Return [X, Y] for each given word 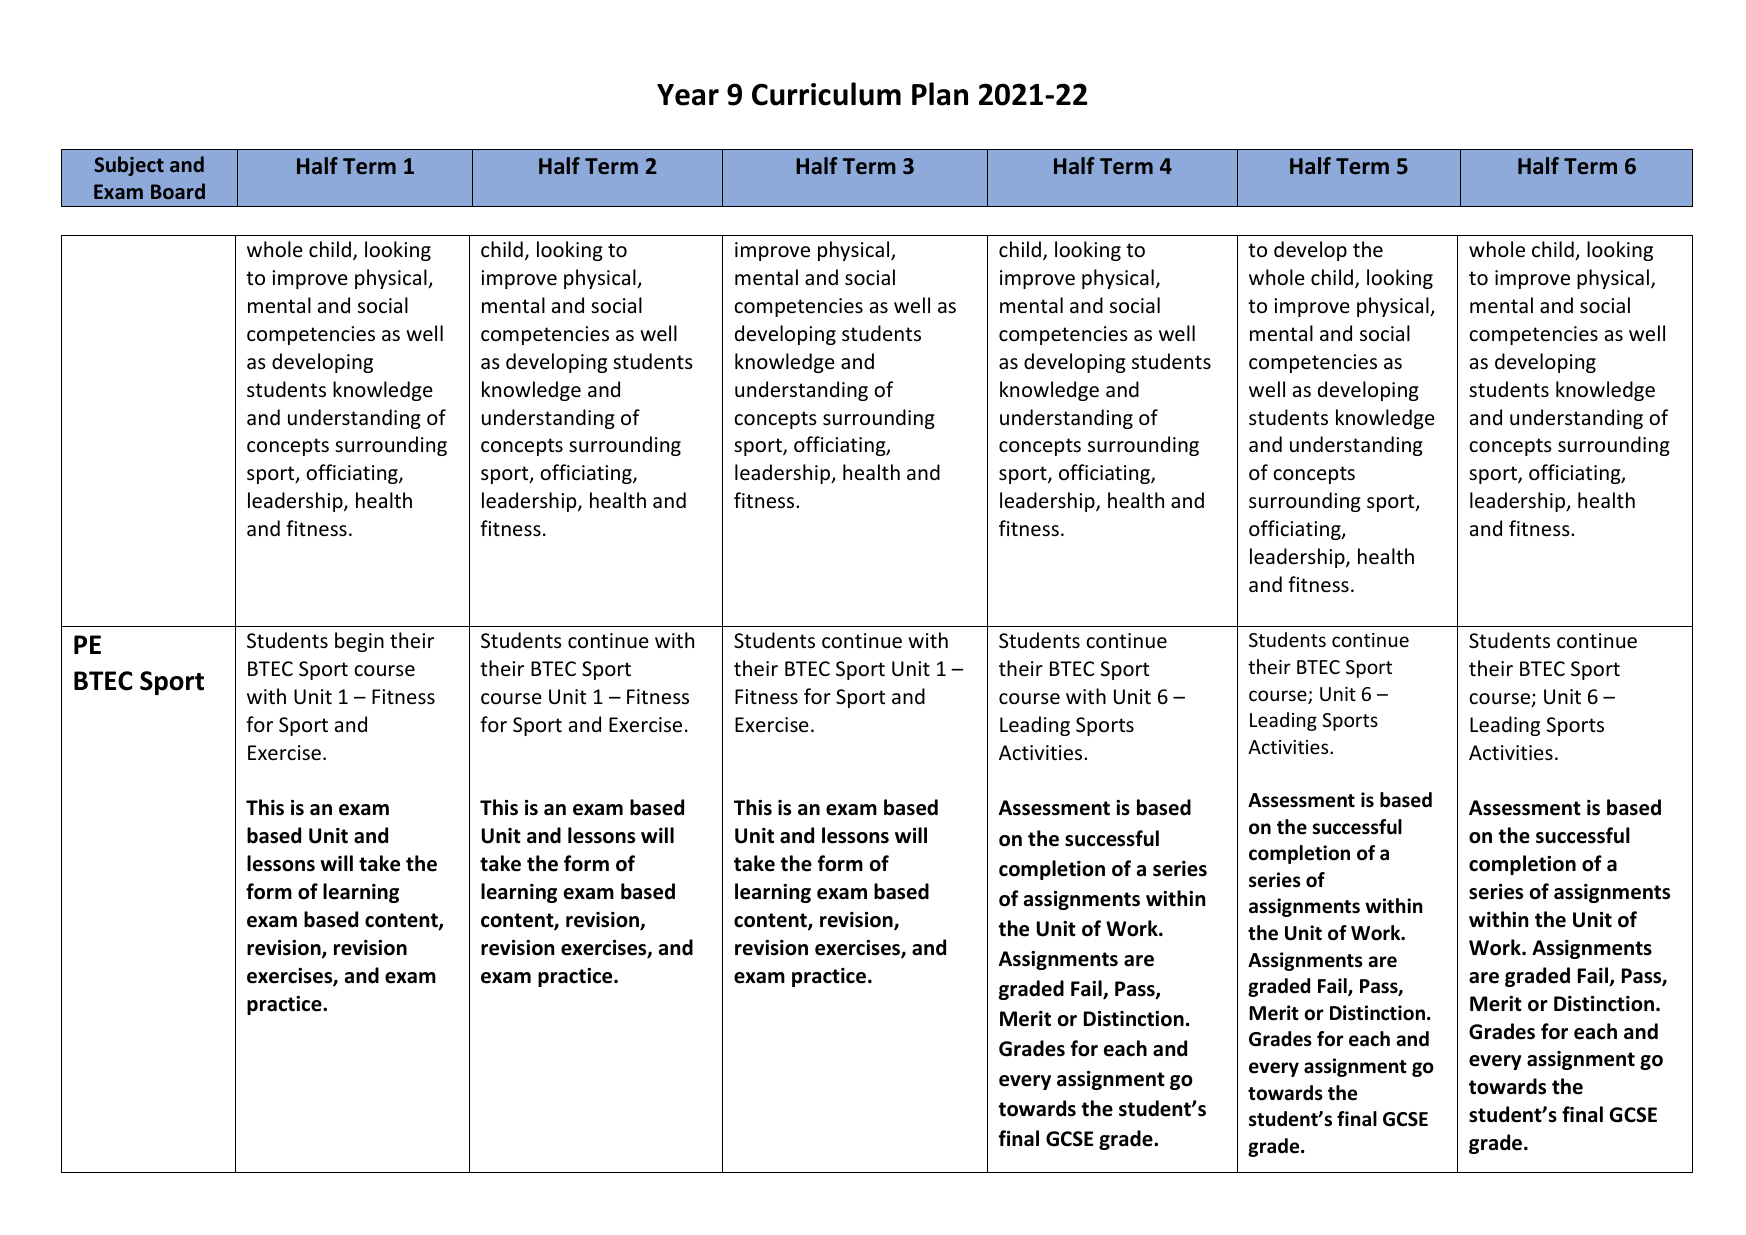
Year [688, 95]
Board [178, 191]
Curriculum [826, 94]
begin [359, 642]
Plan [940, 94]
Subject [129, 166]
